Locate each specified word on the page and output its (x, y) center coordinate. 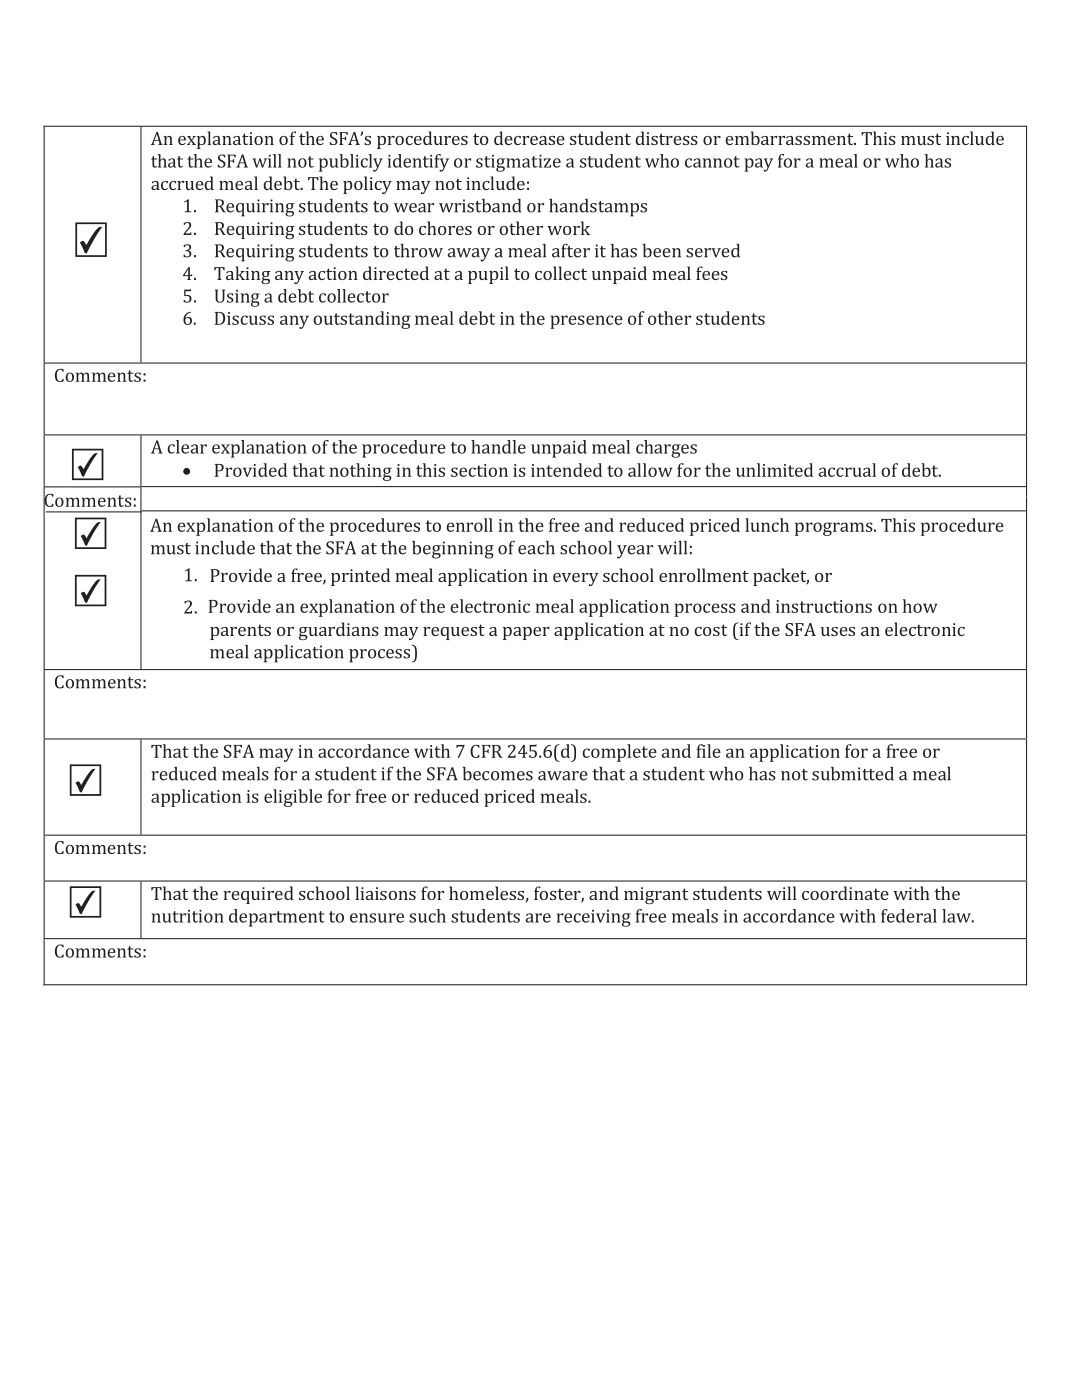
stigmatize (518, 163)
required (258, 895)
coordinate (845, 893)
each (536, 548)
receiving (593, 918)
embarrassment (790, 138)
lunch (767, 525)
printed (360, 577)
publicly (351, 163)
